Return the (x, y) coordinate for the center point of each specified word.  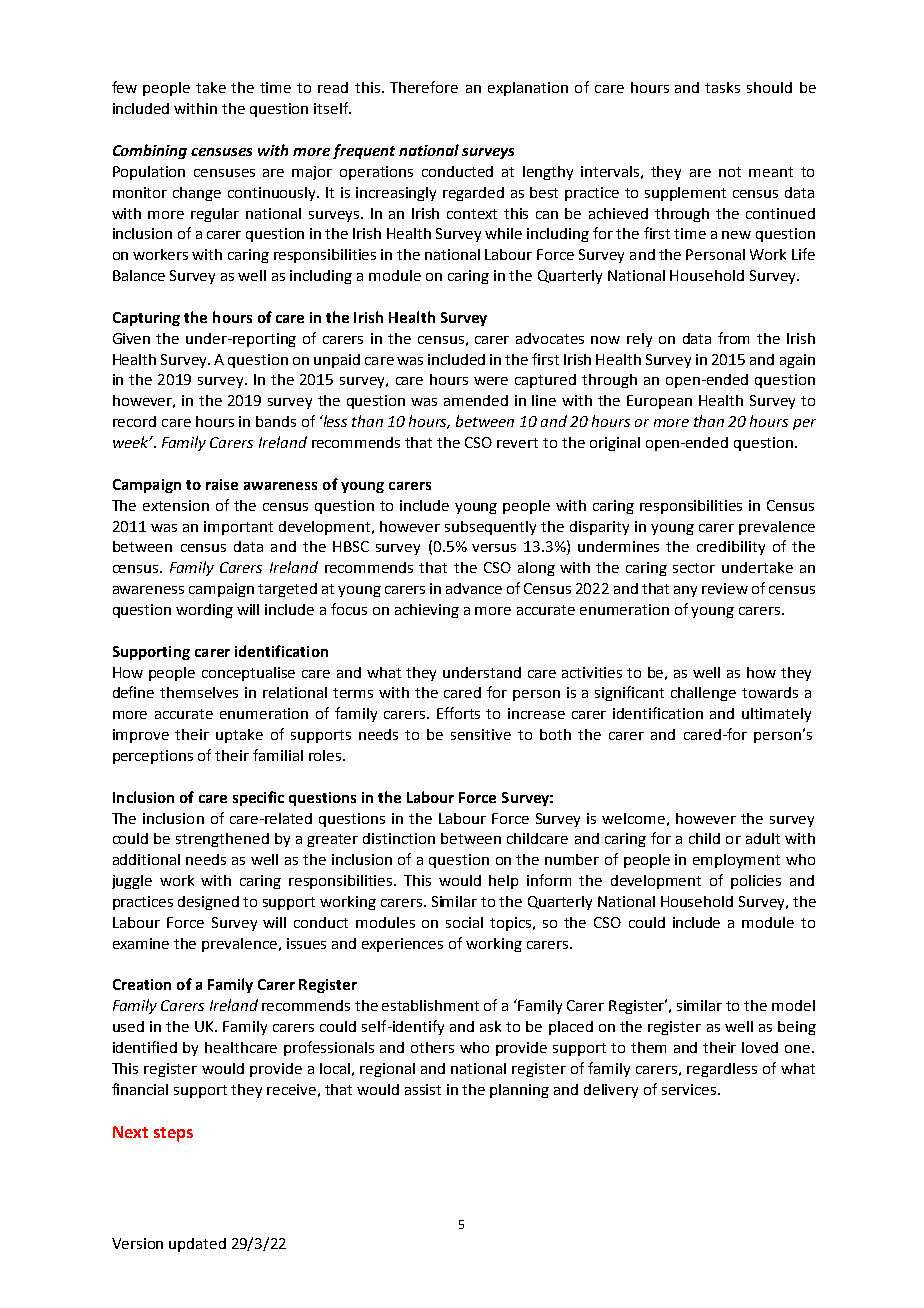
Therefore (424, 87)
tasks (722, 87)
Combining (150, 151)
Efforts (458, 713)
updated (197, 1245)
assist (423, 1089)
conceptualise (248, 674)
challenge (703, 694)
